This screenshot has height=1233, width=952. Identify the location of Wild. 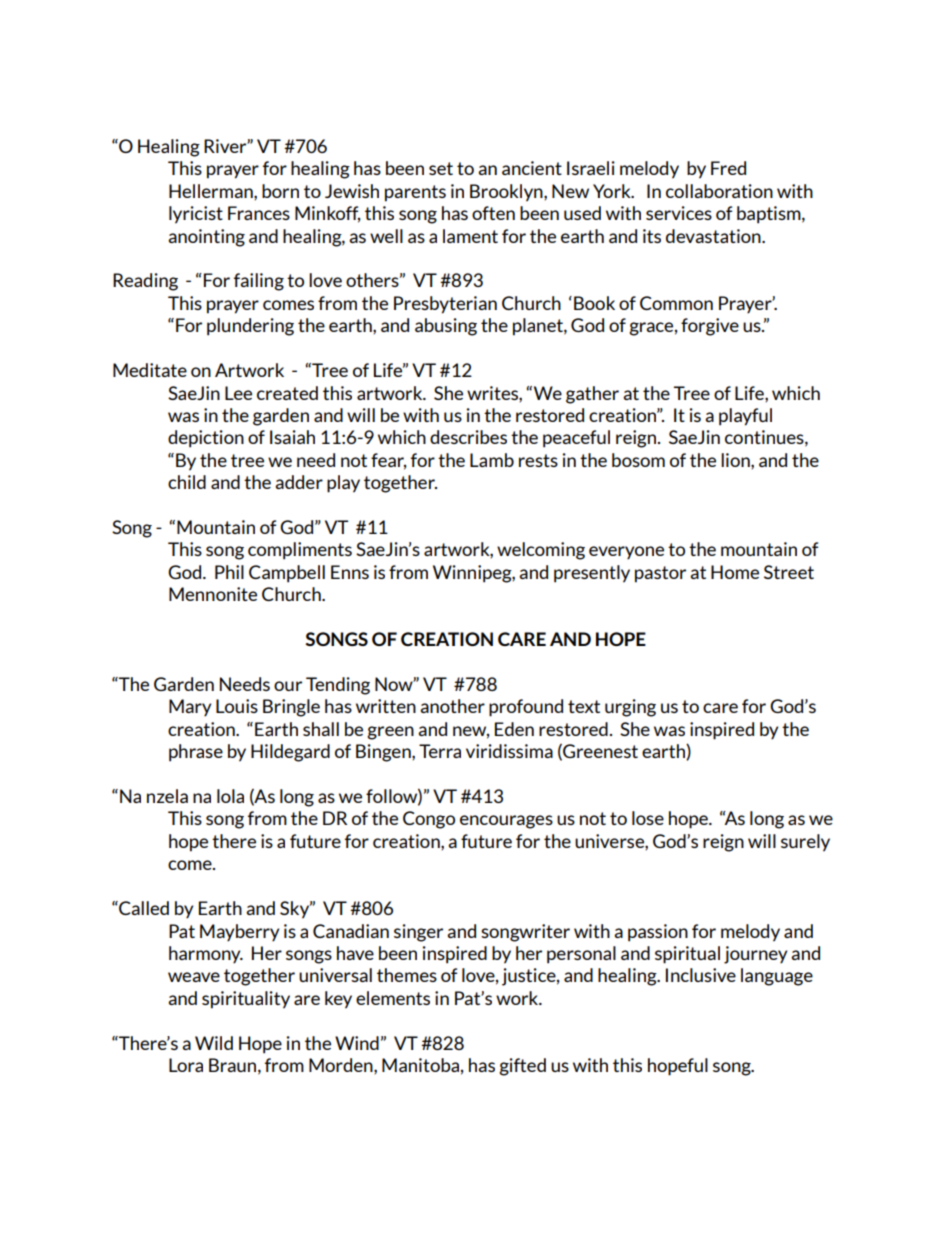
(214, 1043).
